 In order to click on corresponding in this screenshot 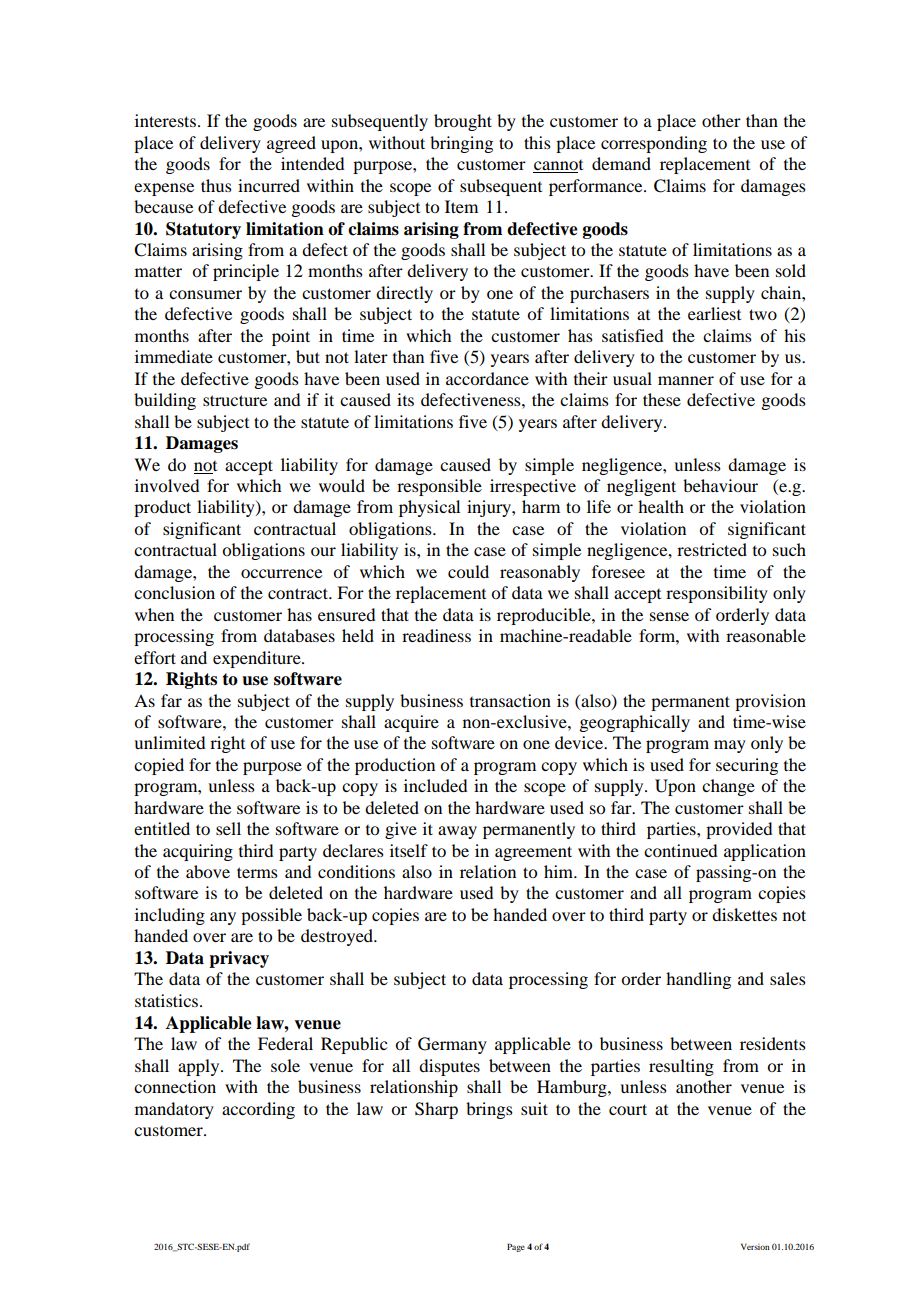, I will do `click(654, 144)`.
